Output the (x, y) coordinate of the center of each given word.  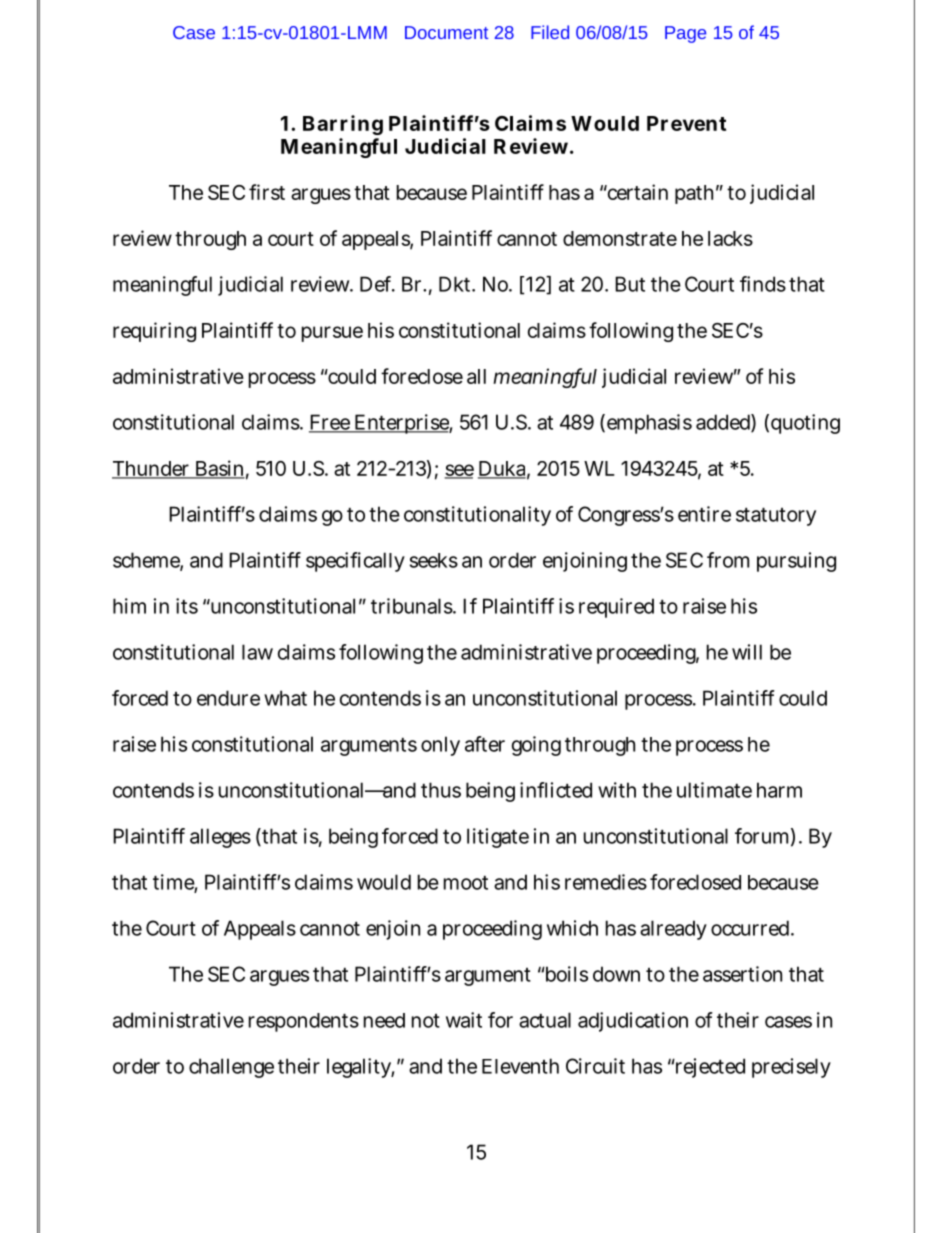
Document (446, 32)
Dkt (456, 284)
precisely (791, 1068)
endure (228, 698)
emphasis (649, 424)
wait (464, 1020)
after (485, 744)
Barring (343, 125)
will (747, 652)
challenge (231, 1068)
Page (685, 34)
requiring (154, 332)
